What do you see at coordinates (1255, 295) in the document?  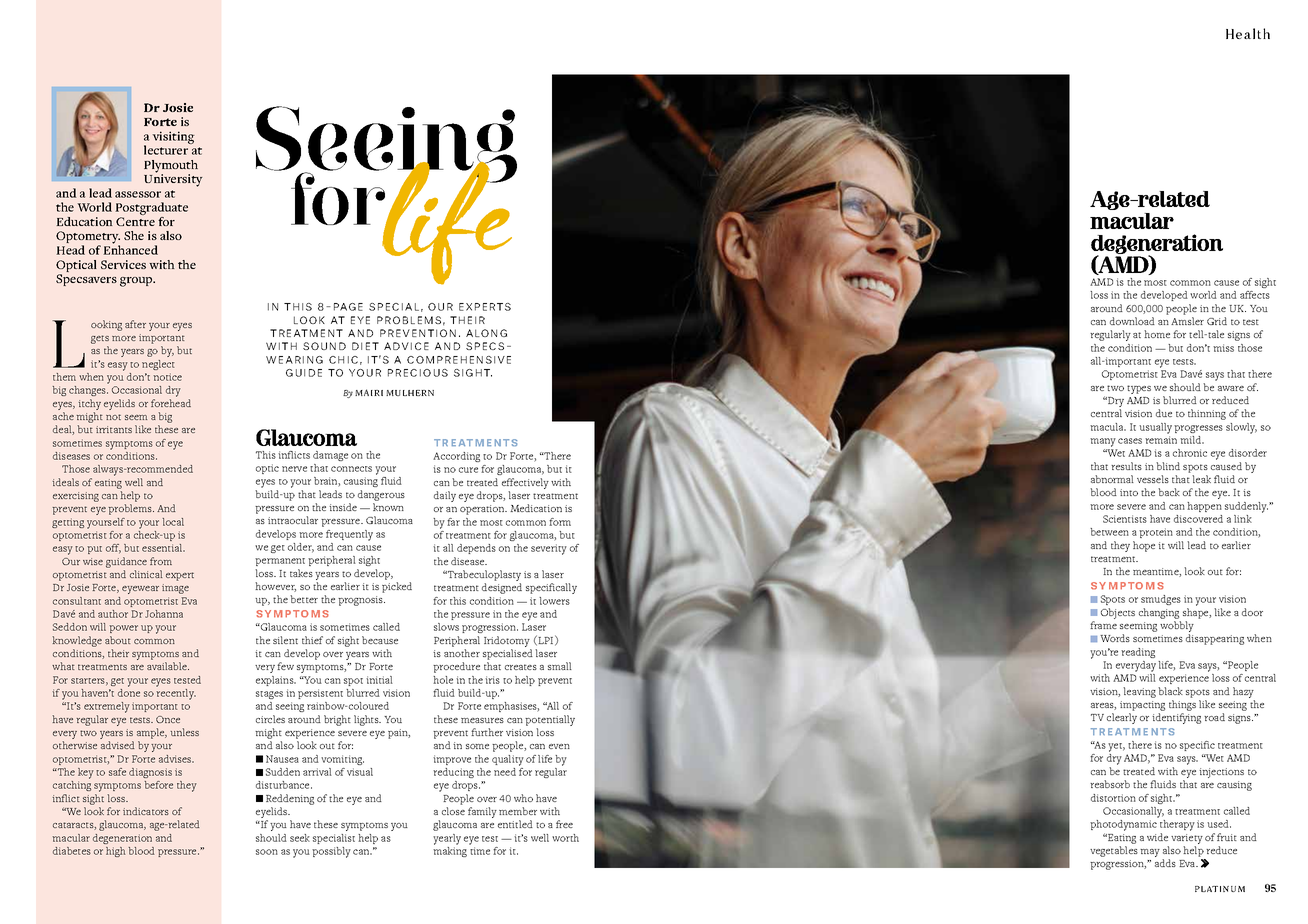 I see `affects` at bounding box center [1255, 295].
